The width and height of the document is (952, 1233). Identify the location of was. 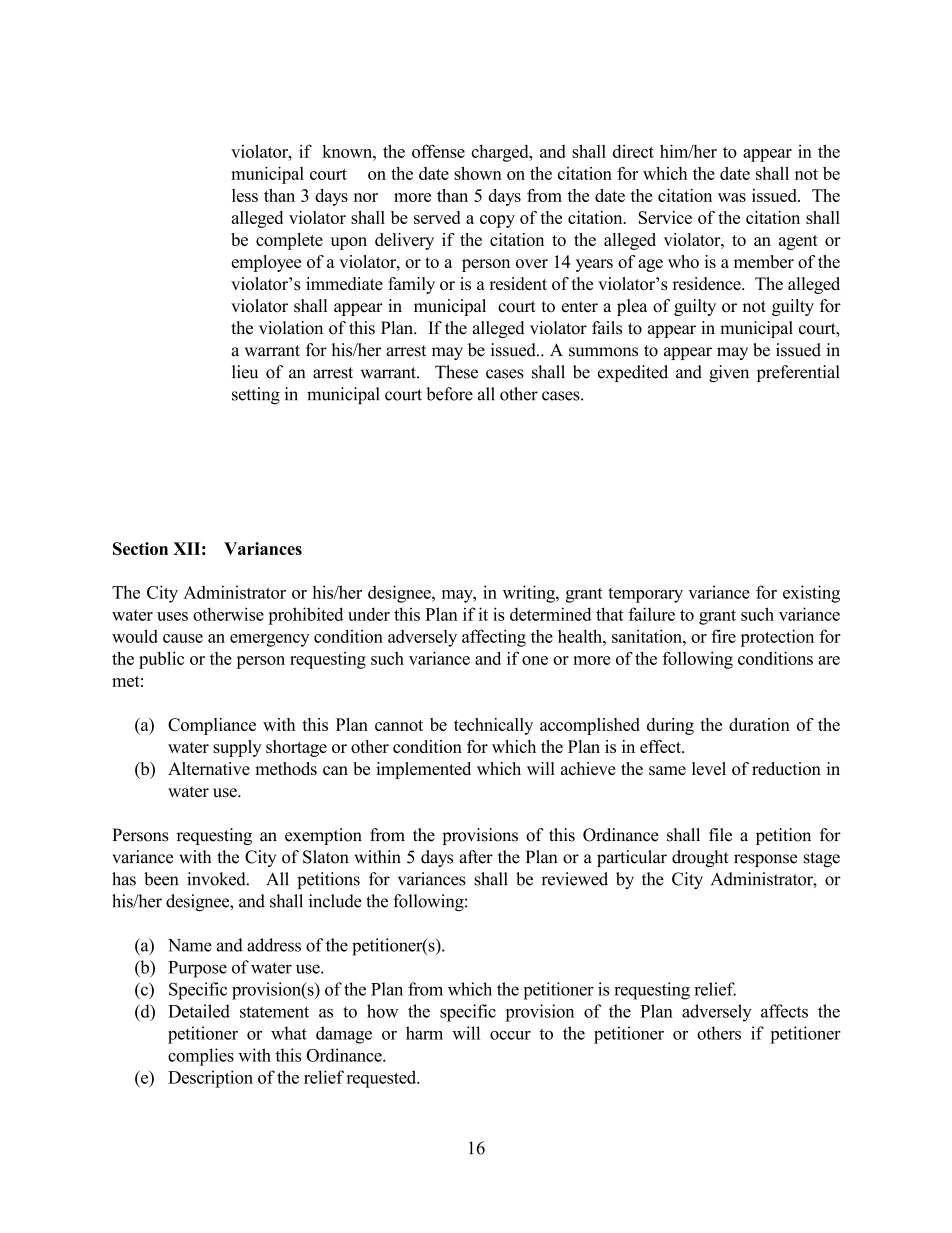
(732, 197).
